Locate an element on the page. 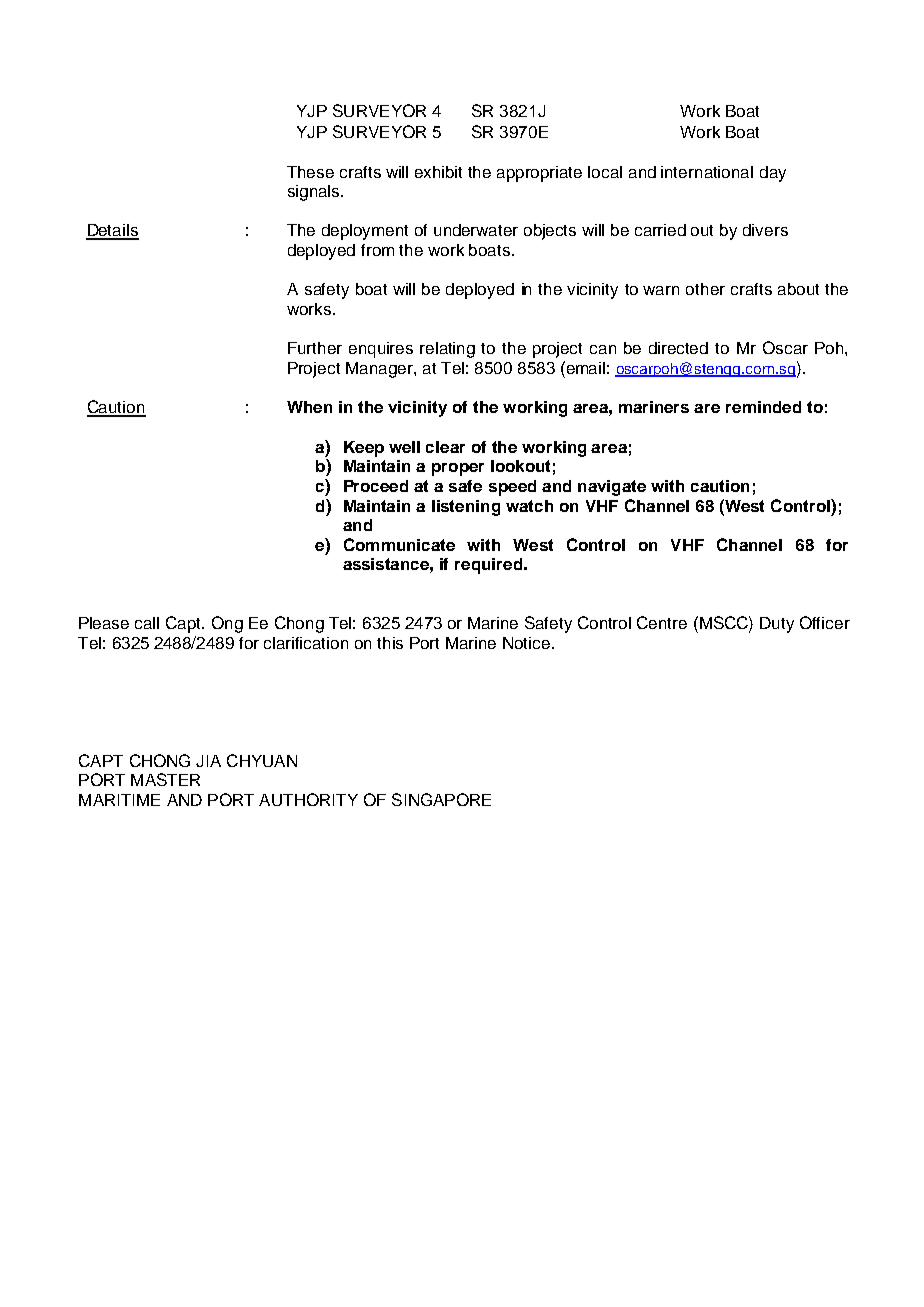 The height and width of the document is (1307, 924). exhibit is located at coordinates (438, 172).
